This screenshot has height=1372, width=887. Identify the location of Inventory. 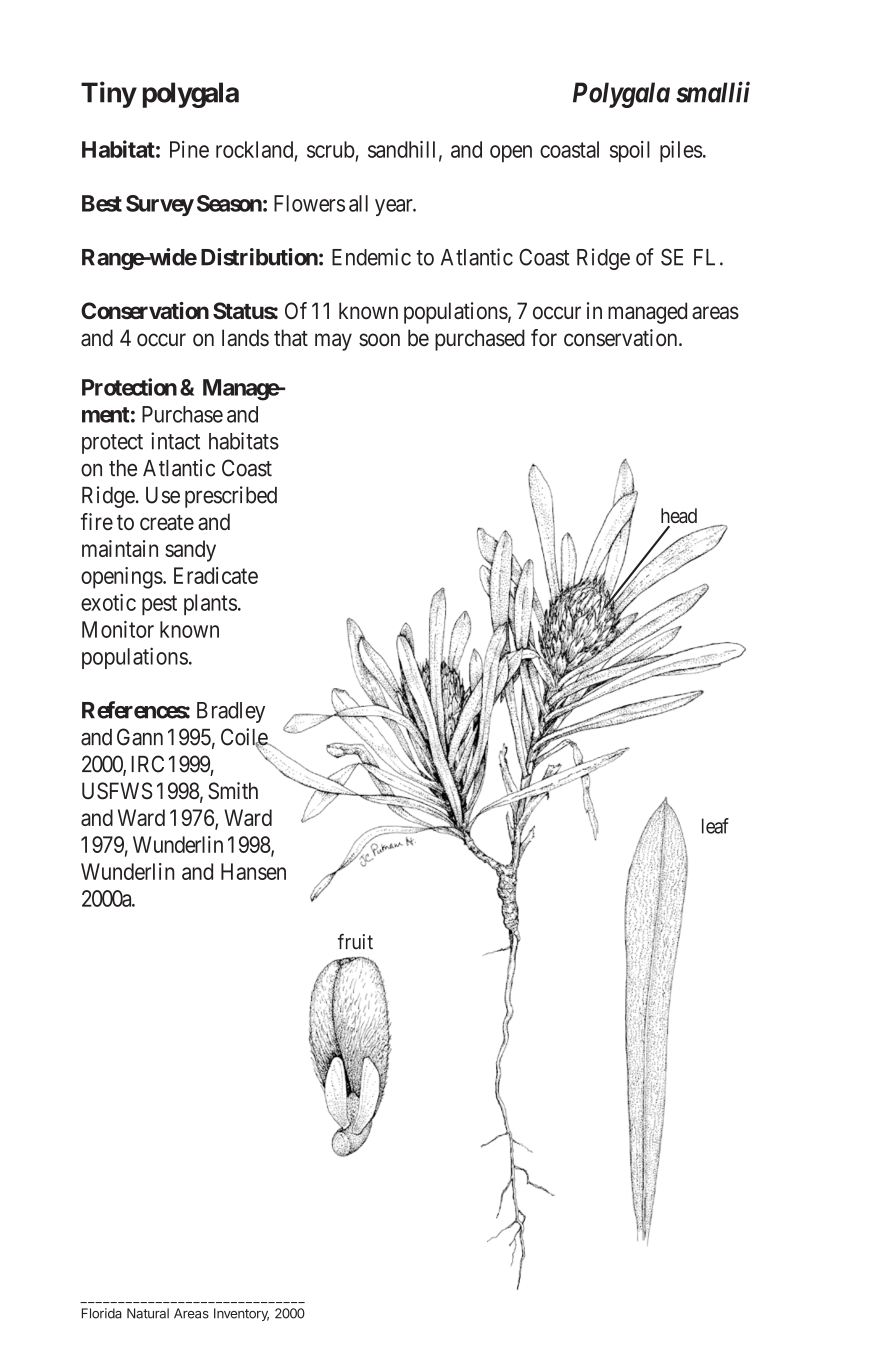
(241, 1314).
